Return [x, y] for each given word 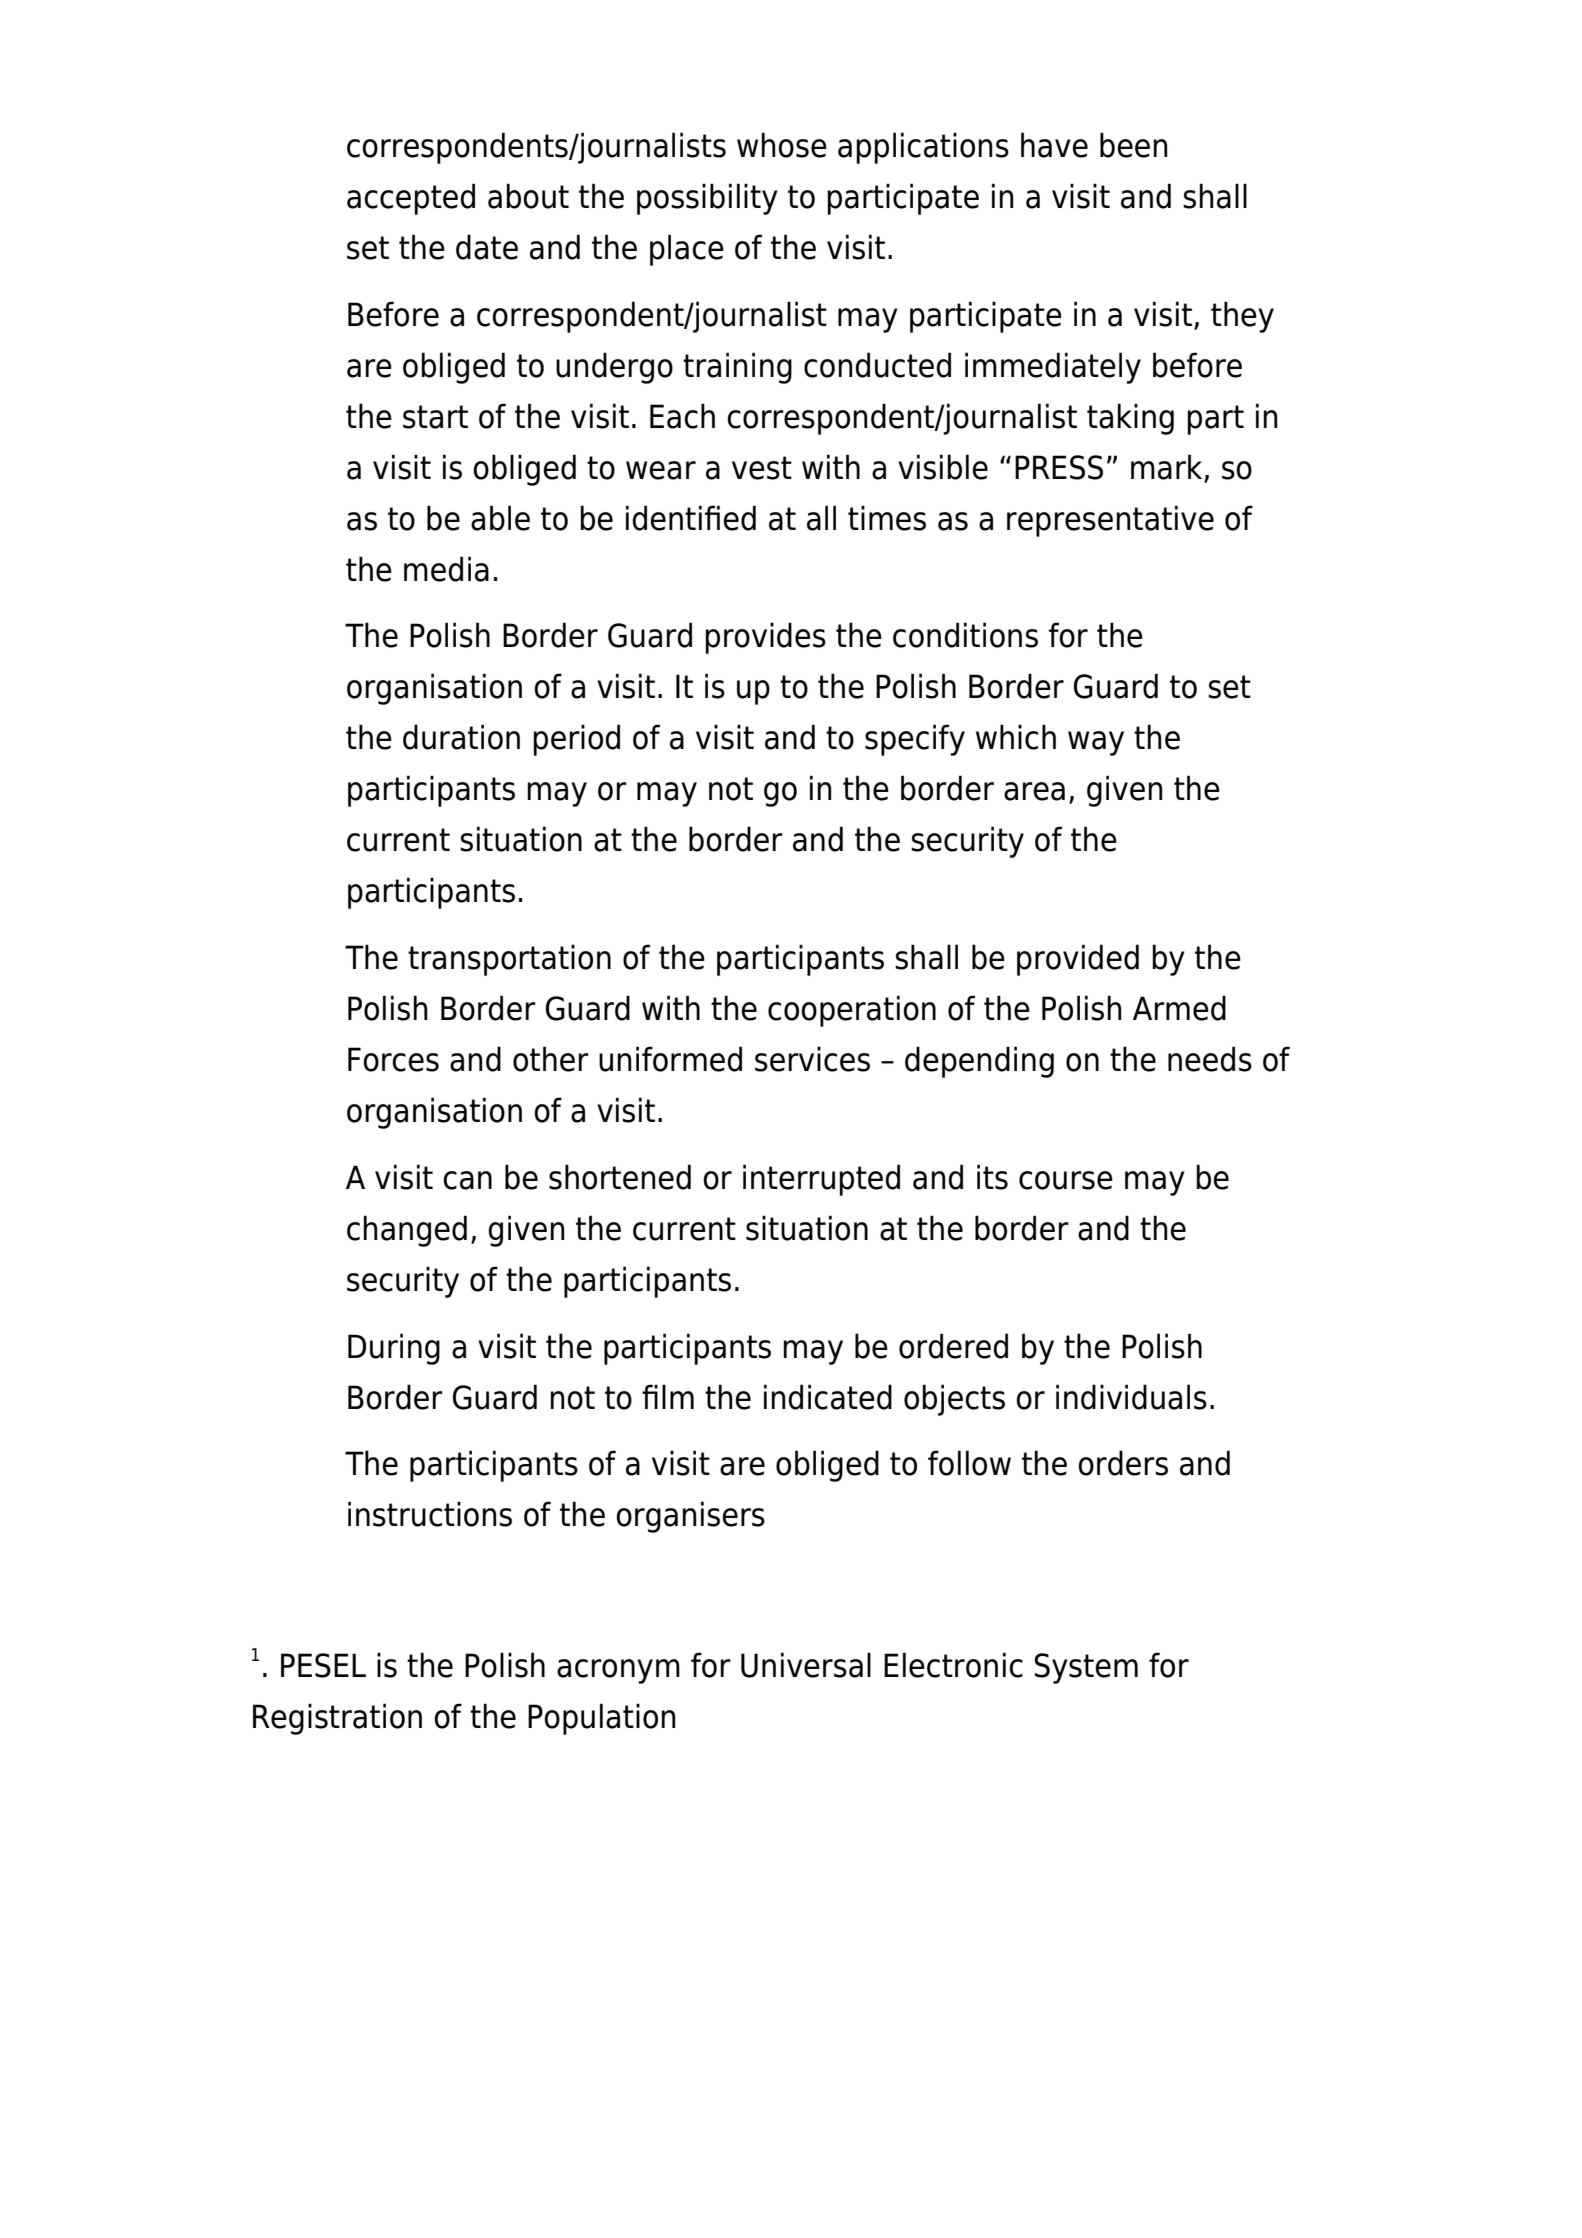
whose [782, 145]
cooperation [852, 1011]
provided [1078, 960]
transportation [509, 960]
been [1134, 145]
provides [765, 638]
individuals [1131, 1397]
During [394, 1349]
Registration [337, 1719]
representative [1110, 521]
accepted [411, 199]
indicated [828, 1397]
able [500, 518]
